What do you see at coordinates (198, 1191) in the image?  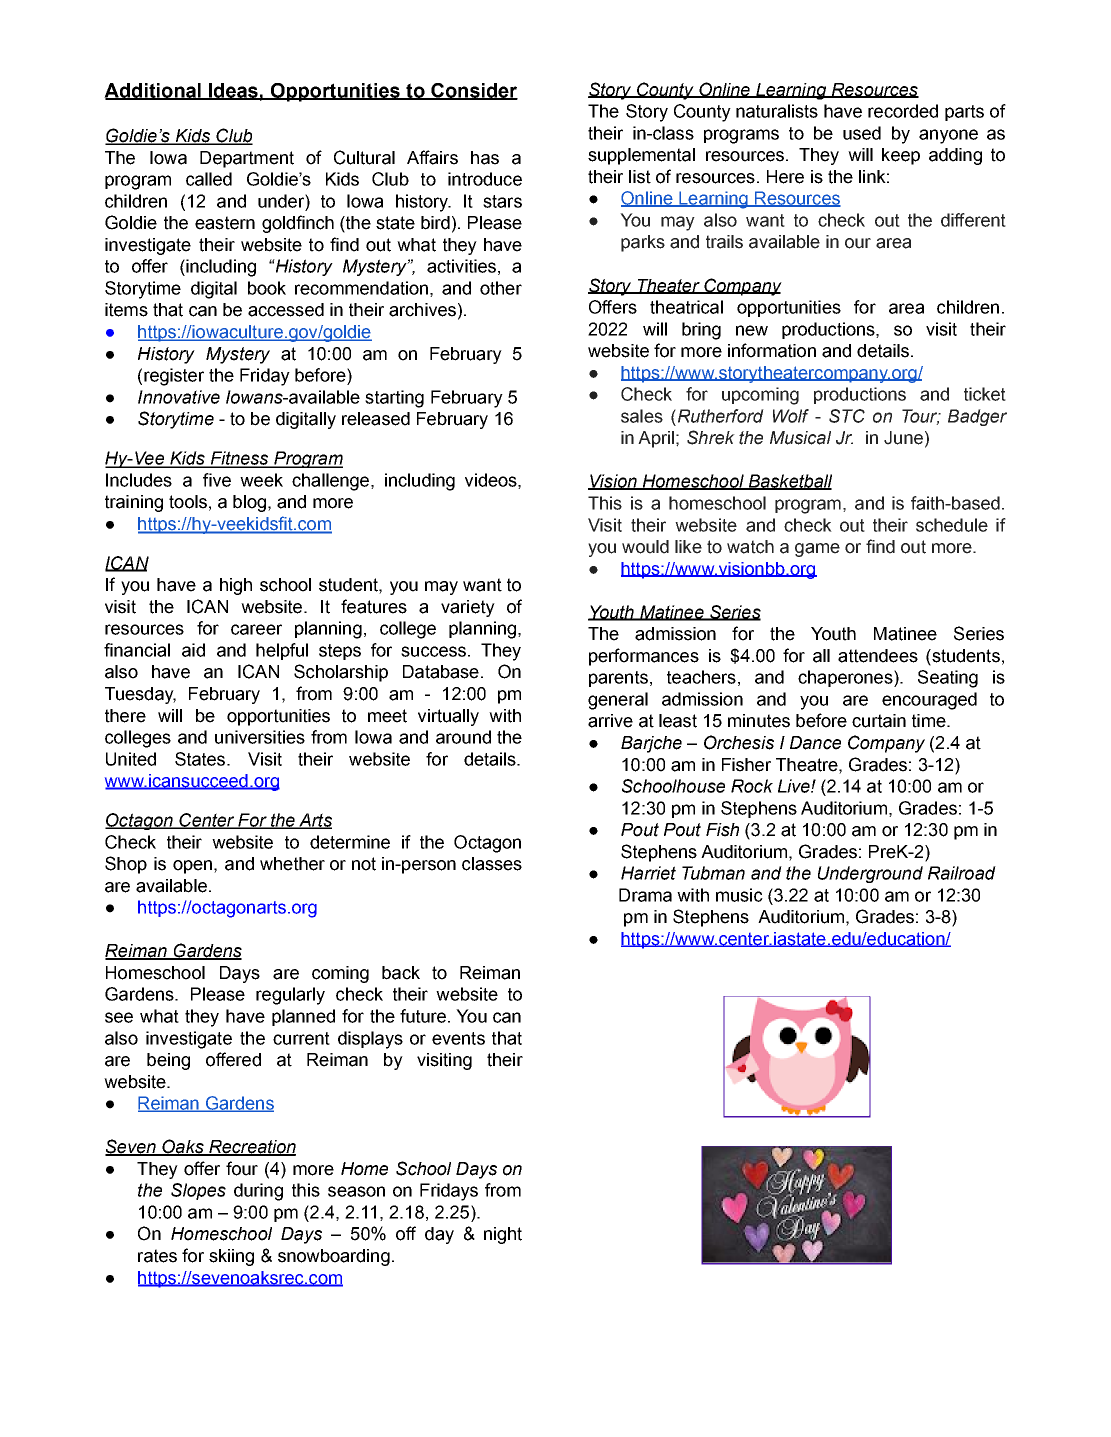 I see `Slopes` at bounding box center [198, 1191].
